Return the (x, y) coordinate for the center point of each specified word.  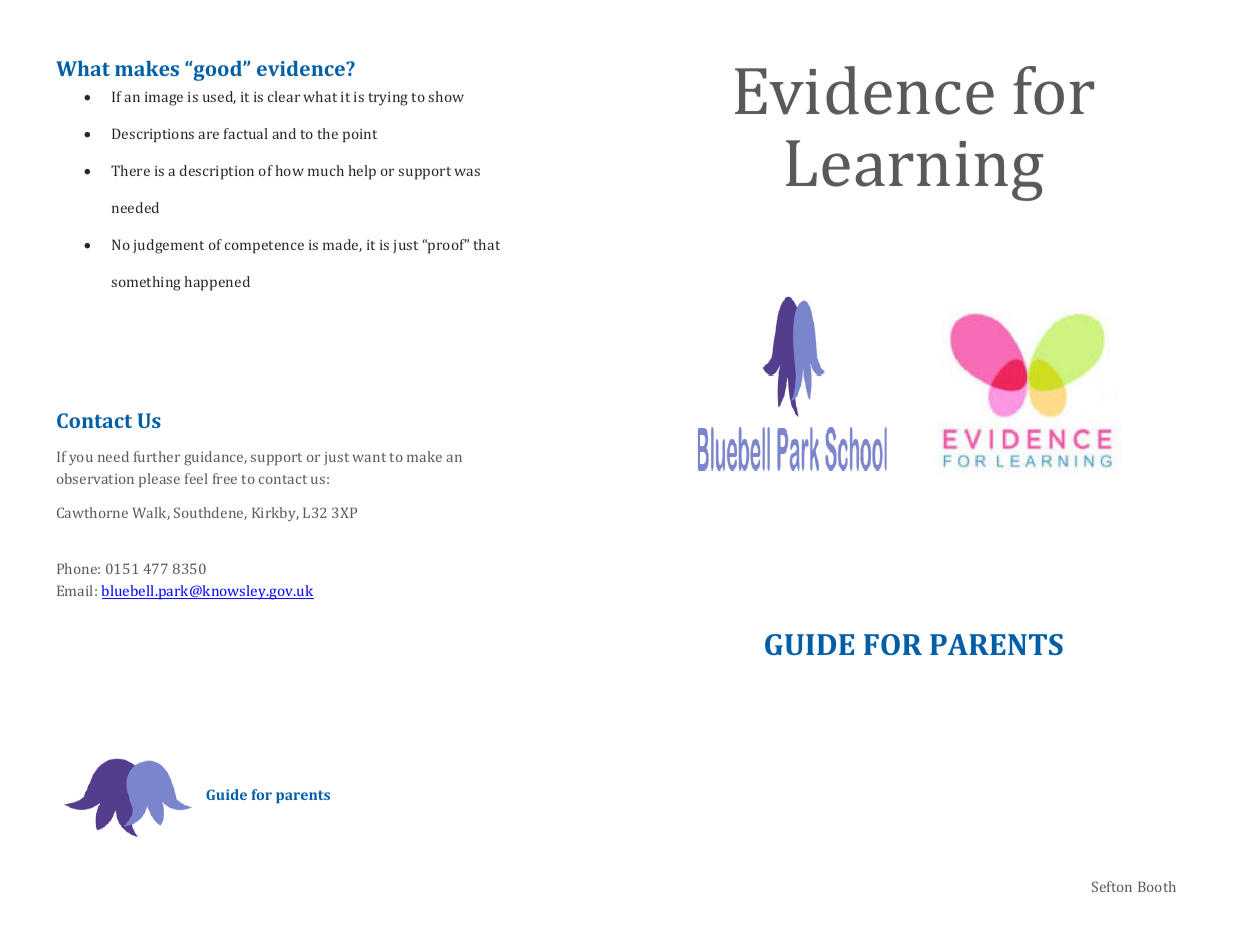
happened (217, 283)
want (369, 457)
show (446, 96)
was (467, 172)
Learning (914, 170)
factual (246, 133)
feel (196, 478)
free (225, 478)
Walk (151, 513)
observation (95, 478)
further (157, 456)
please (159, 480)
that (486, 244)
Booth (1157, 886)
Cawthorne (92, 512)
